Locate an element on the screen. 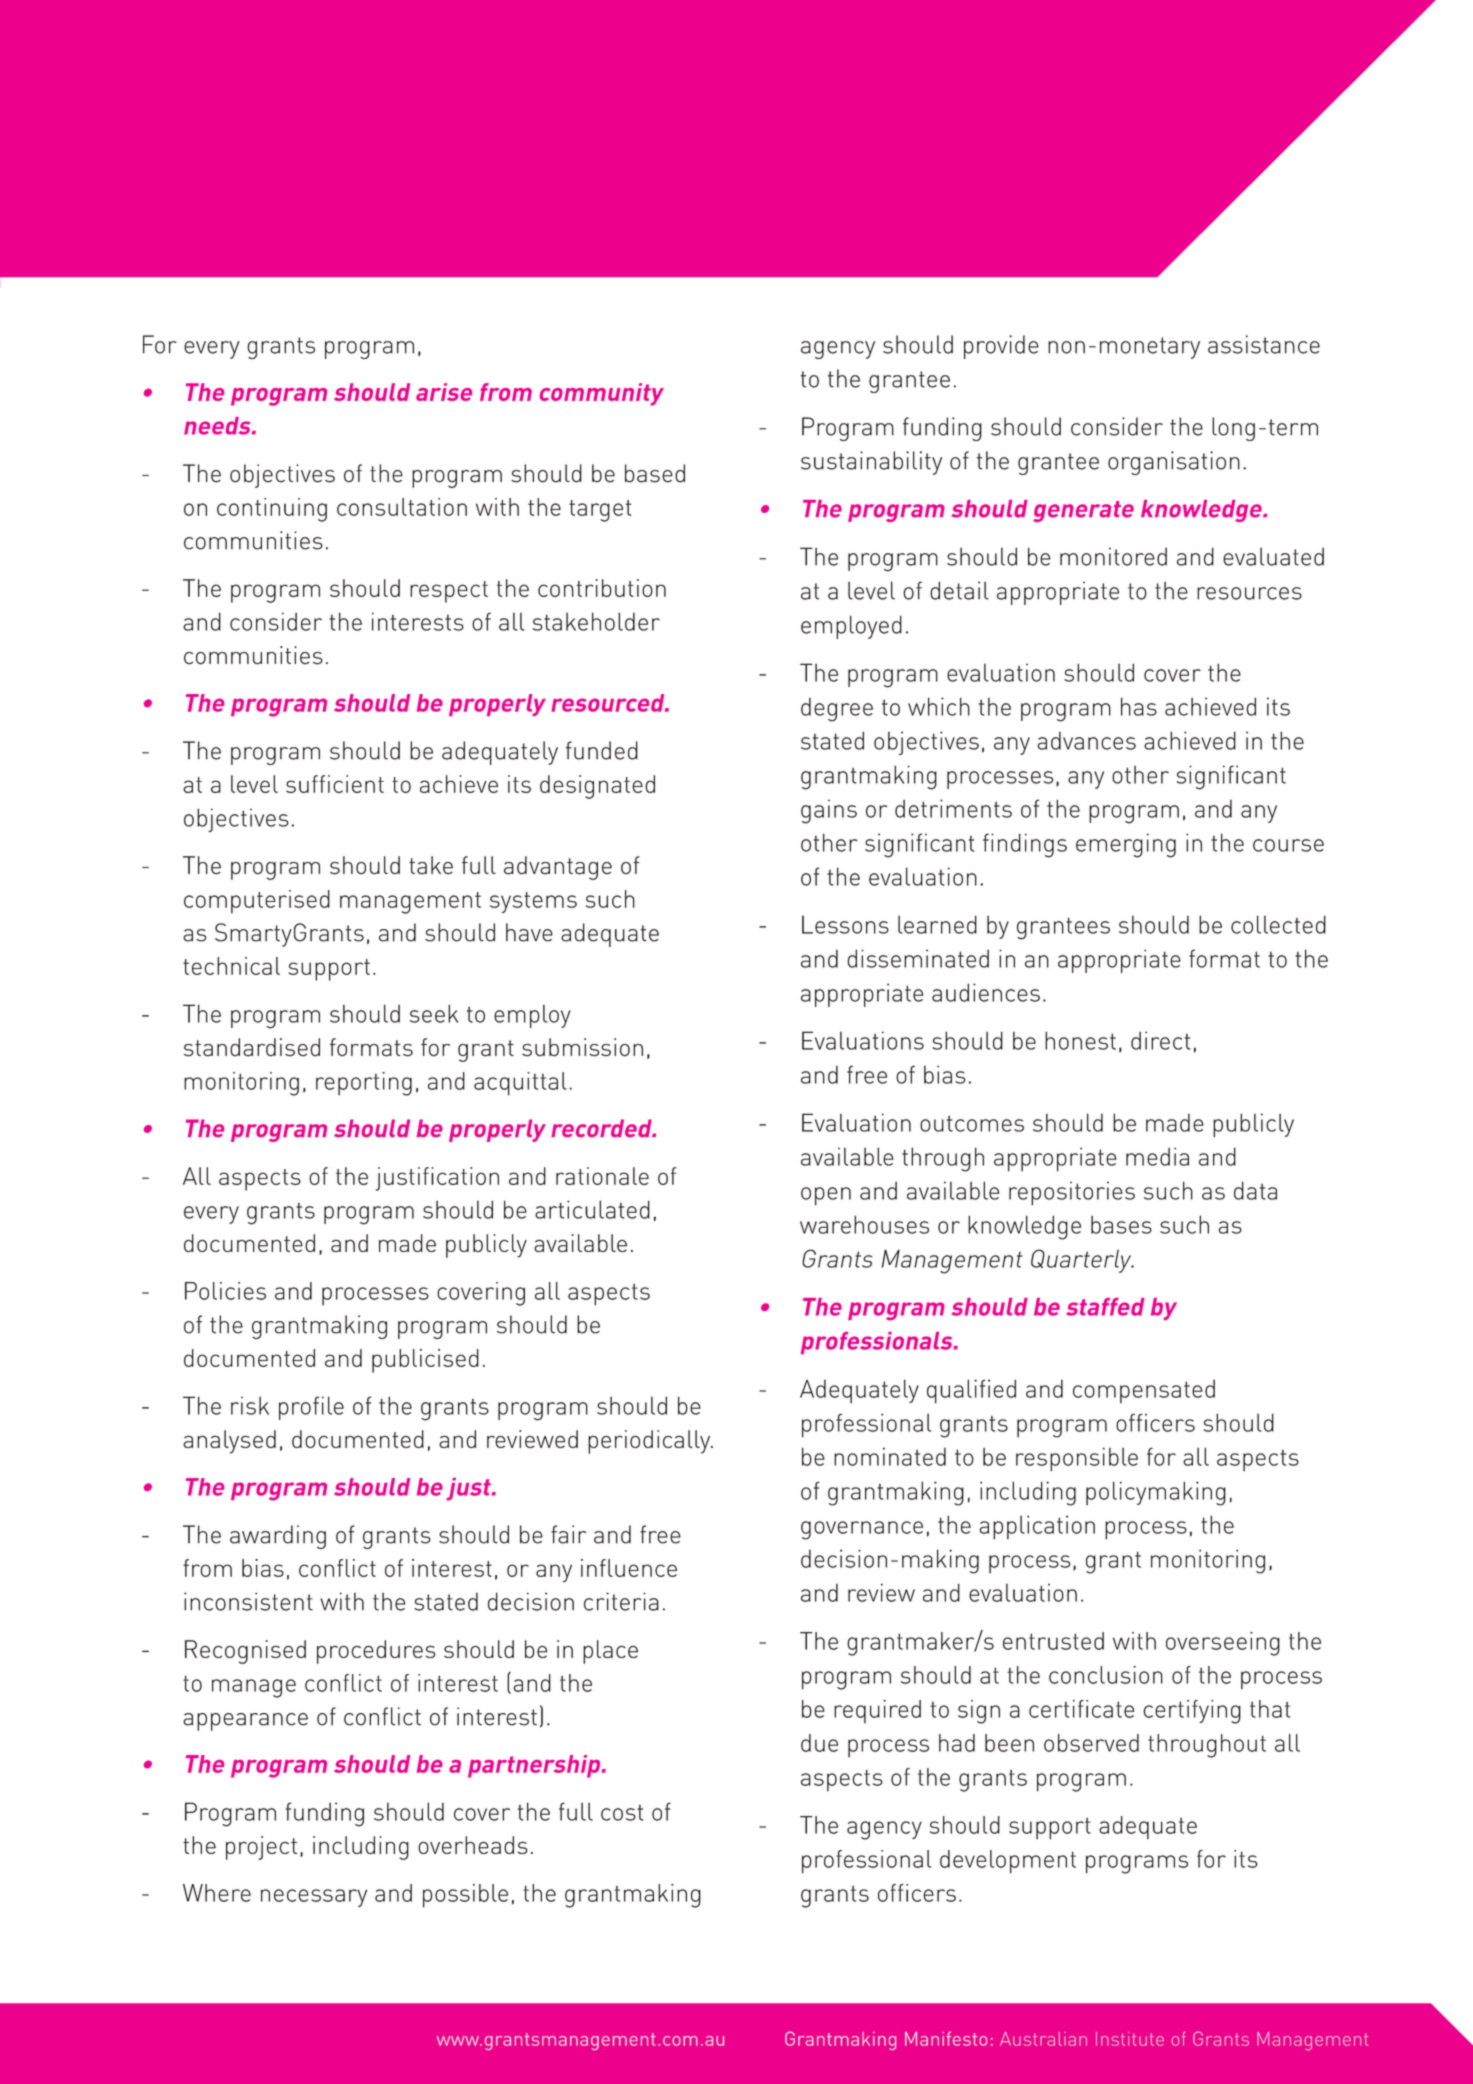  consultation is located at coordinates (402, 507).
